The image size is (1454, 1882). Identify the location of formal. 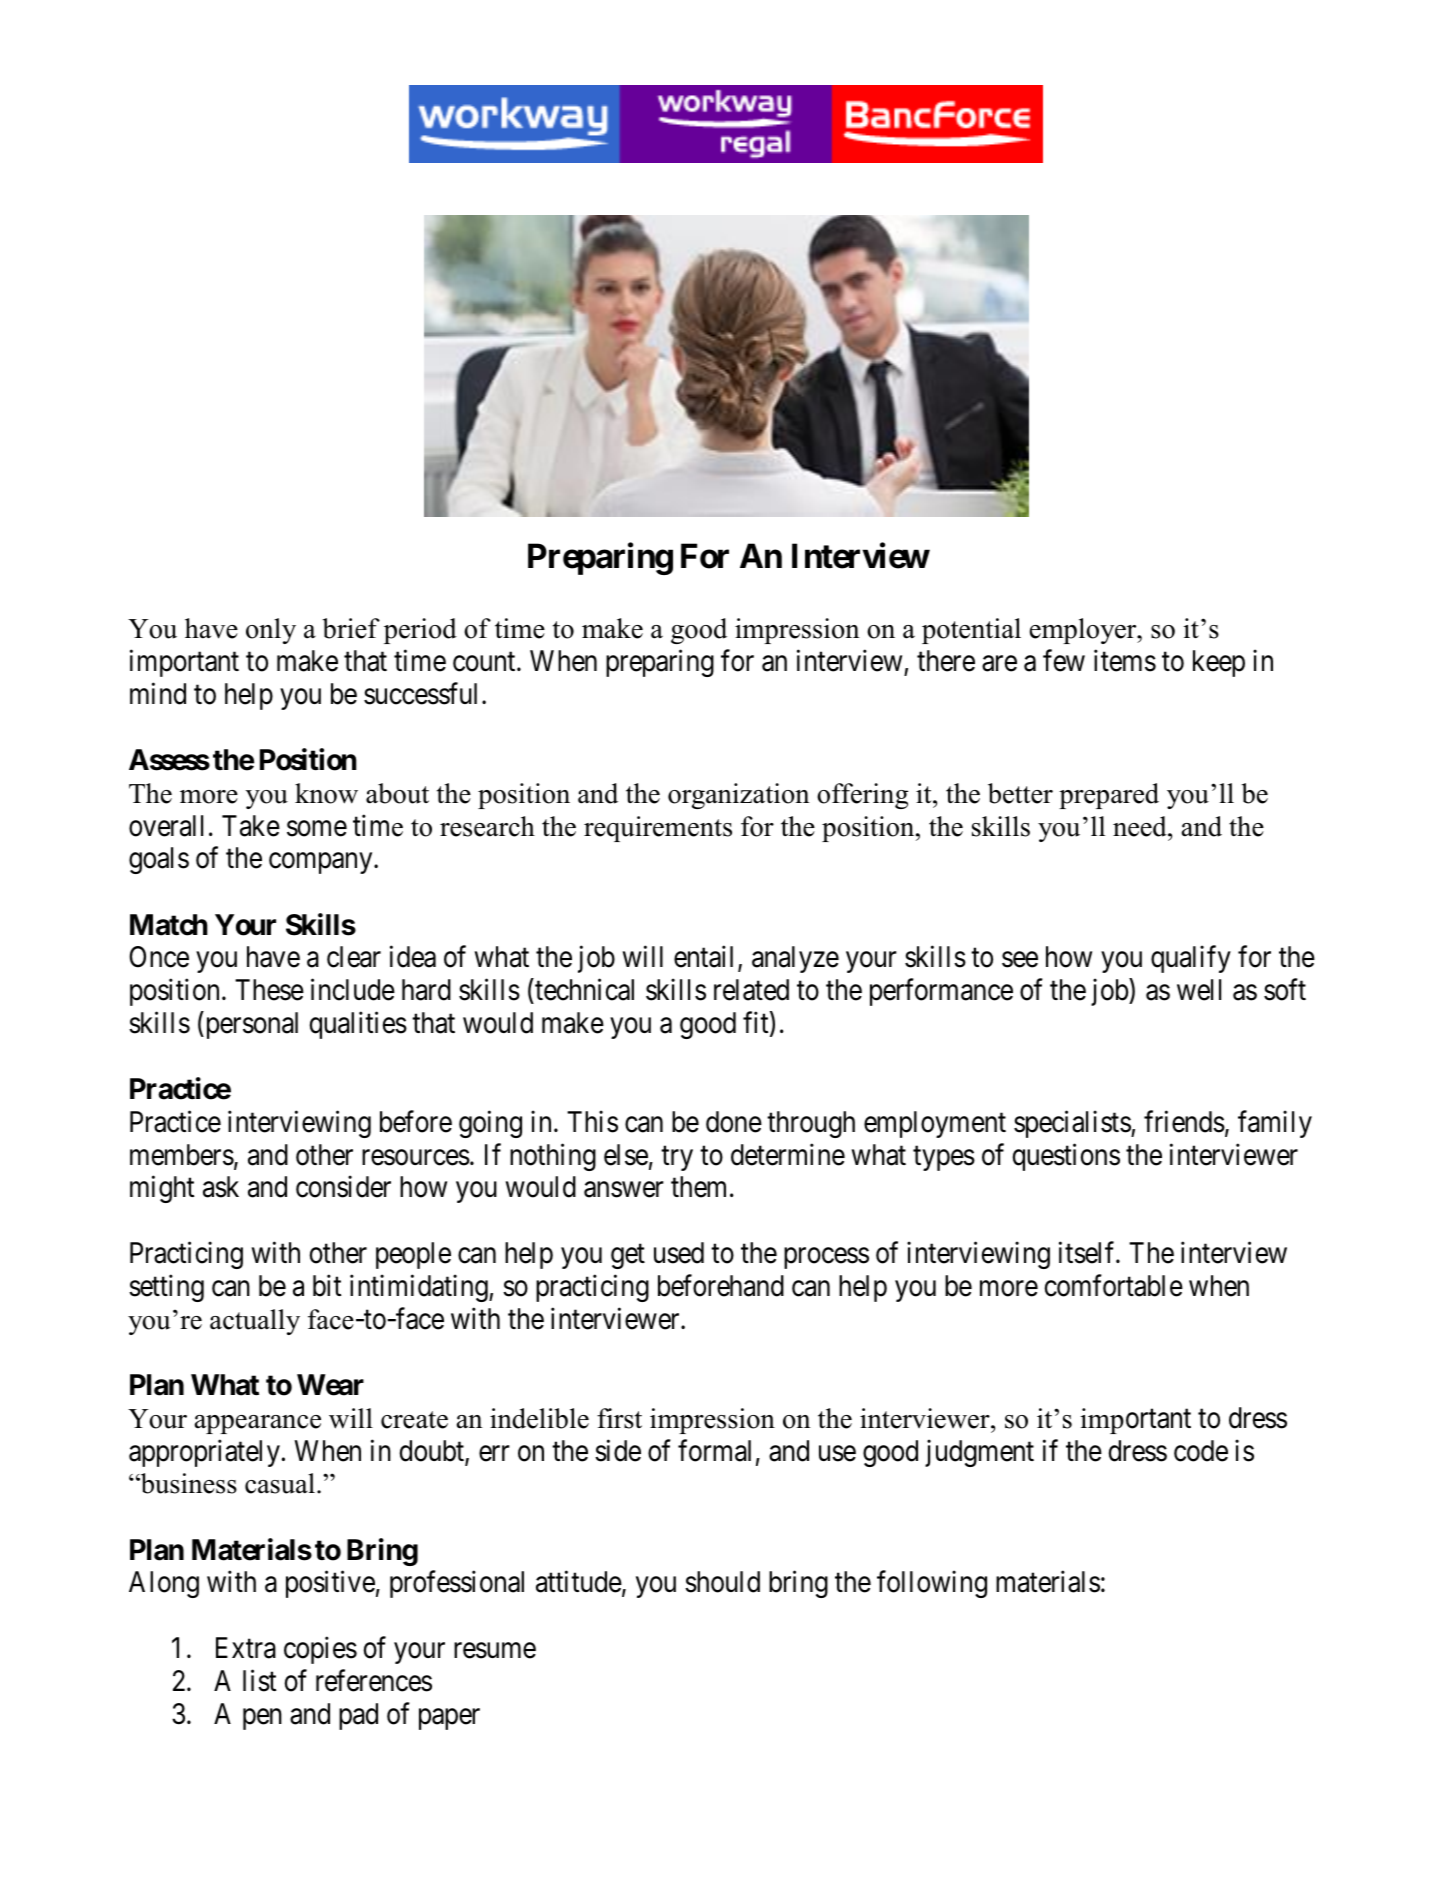
(714, 1450).
